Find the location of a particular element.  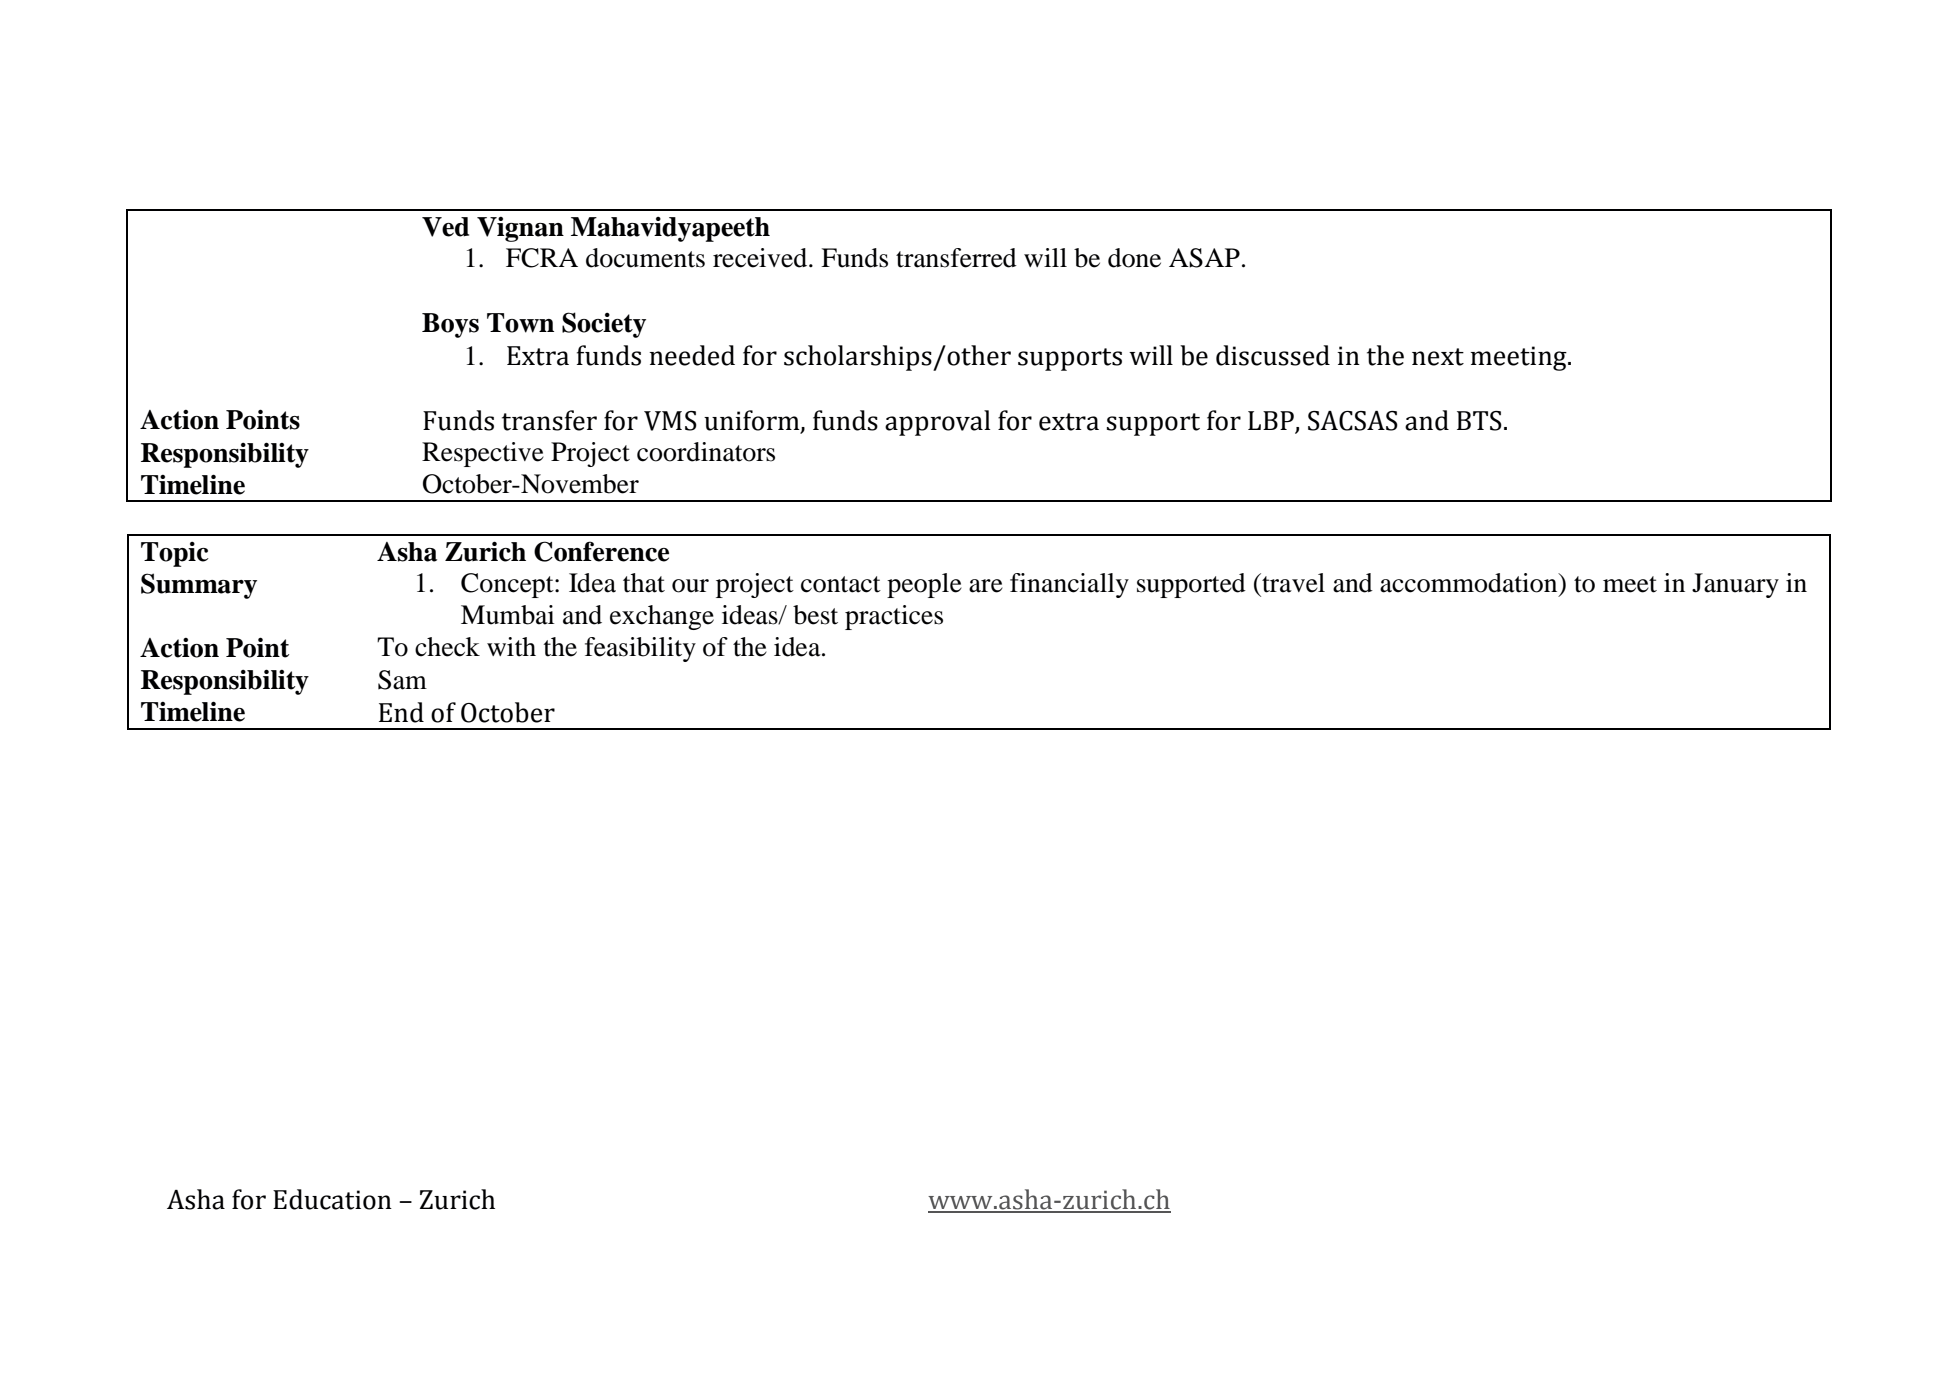

Education is located at coordinates (332, 1199).
